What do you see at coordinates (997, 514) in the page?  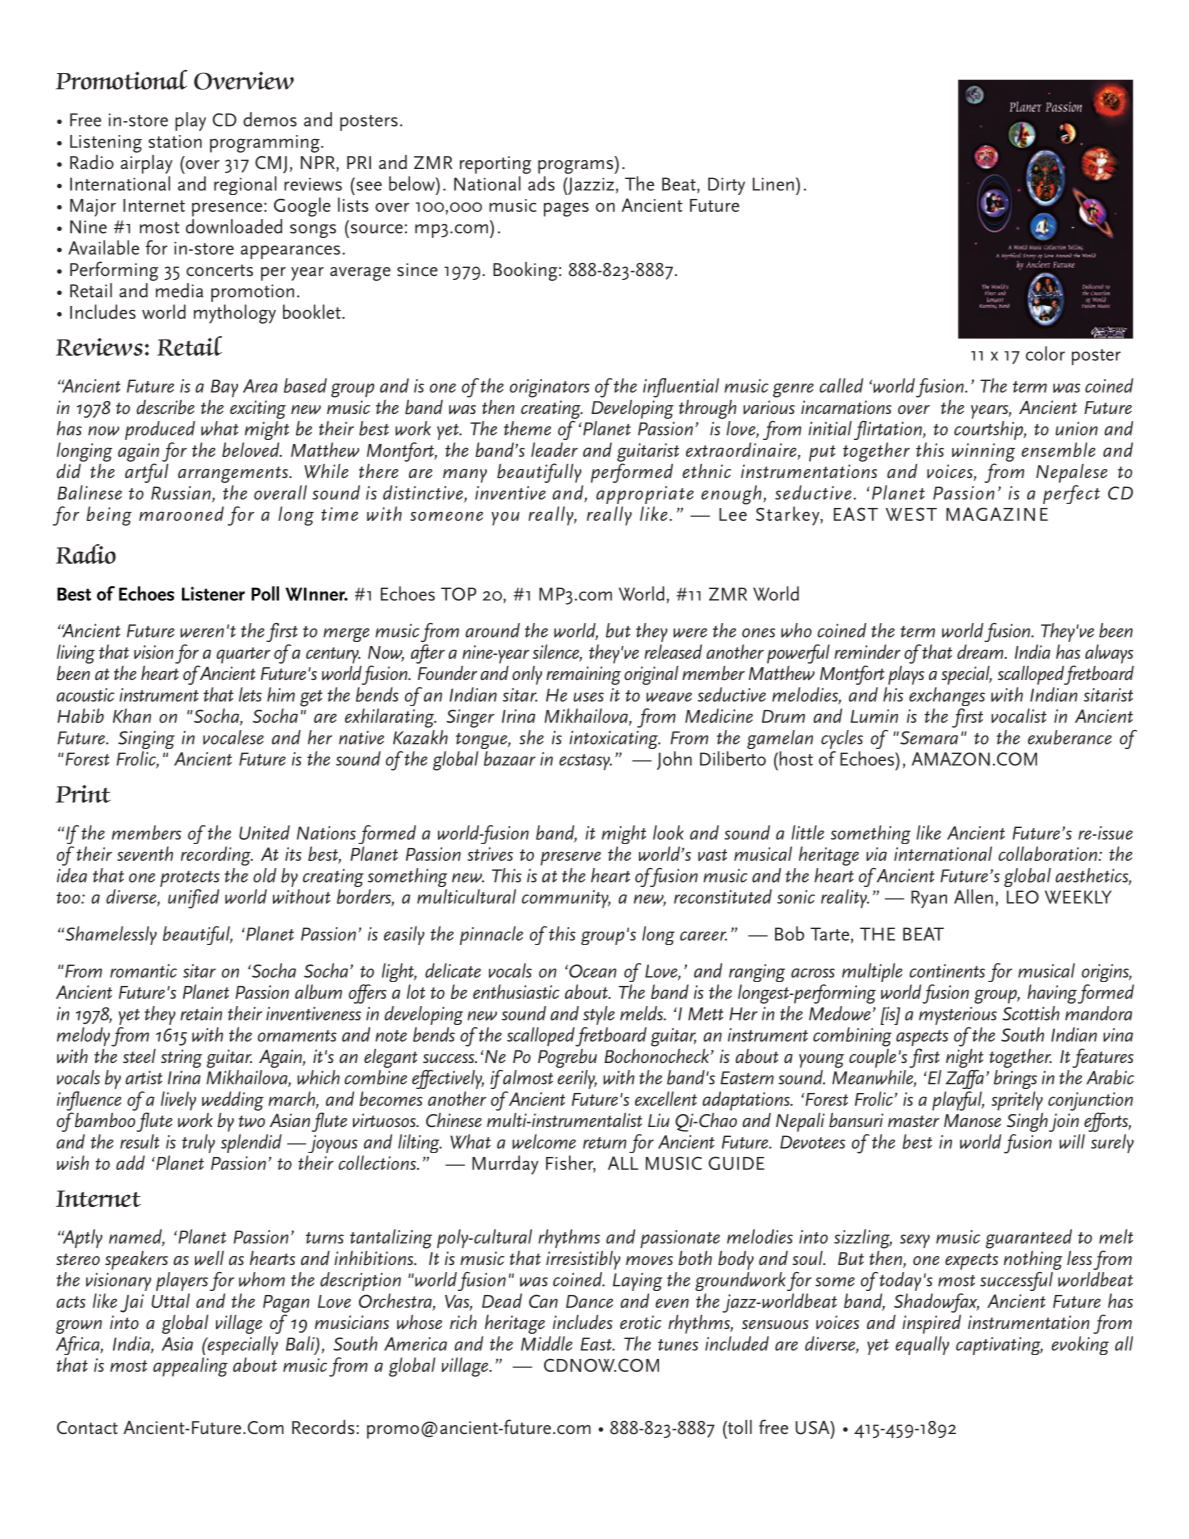 I see `MAGAZINE` at bounding box center [997, 514].
